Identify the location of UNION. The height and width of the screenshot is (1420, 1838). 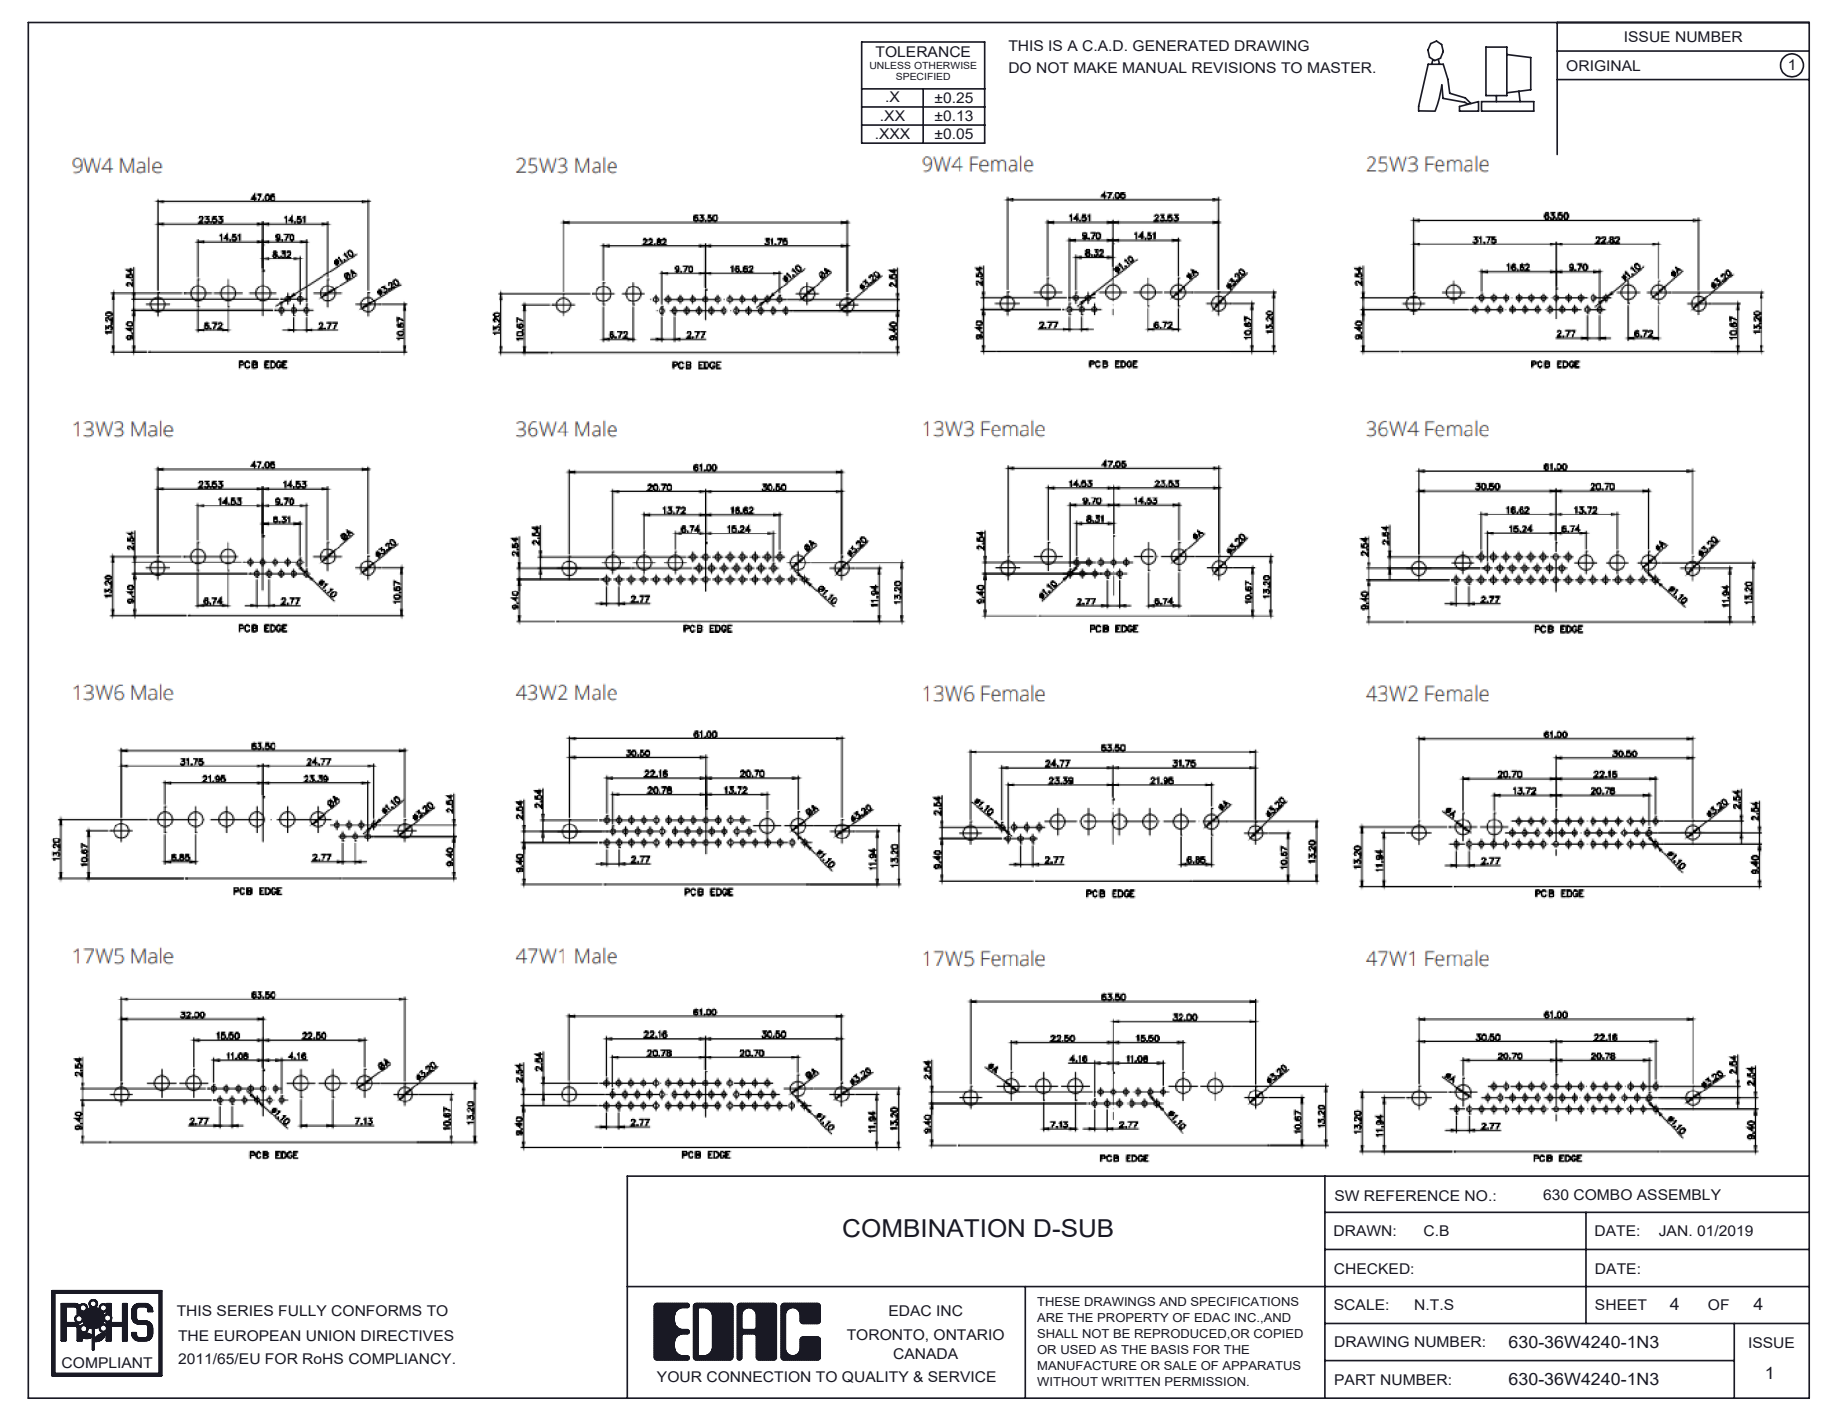
(330, 1336).
